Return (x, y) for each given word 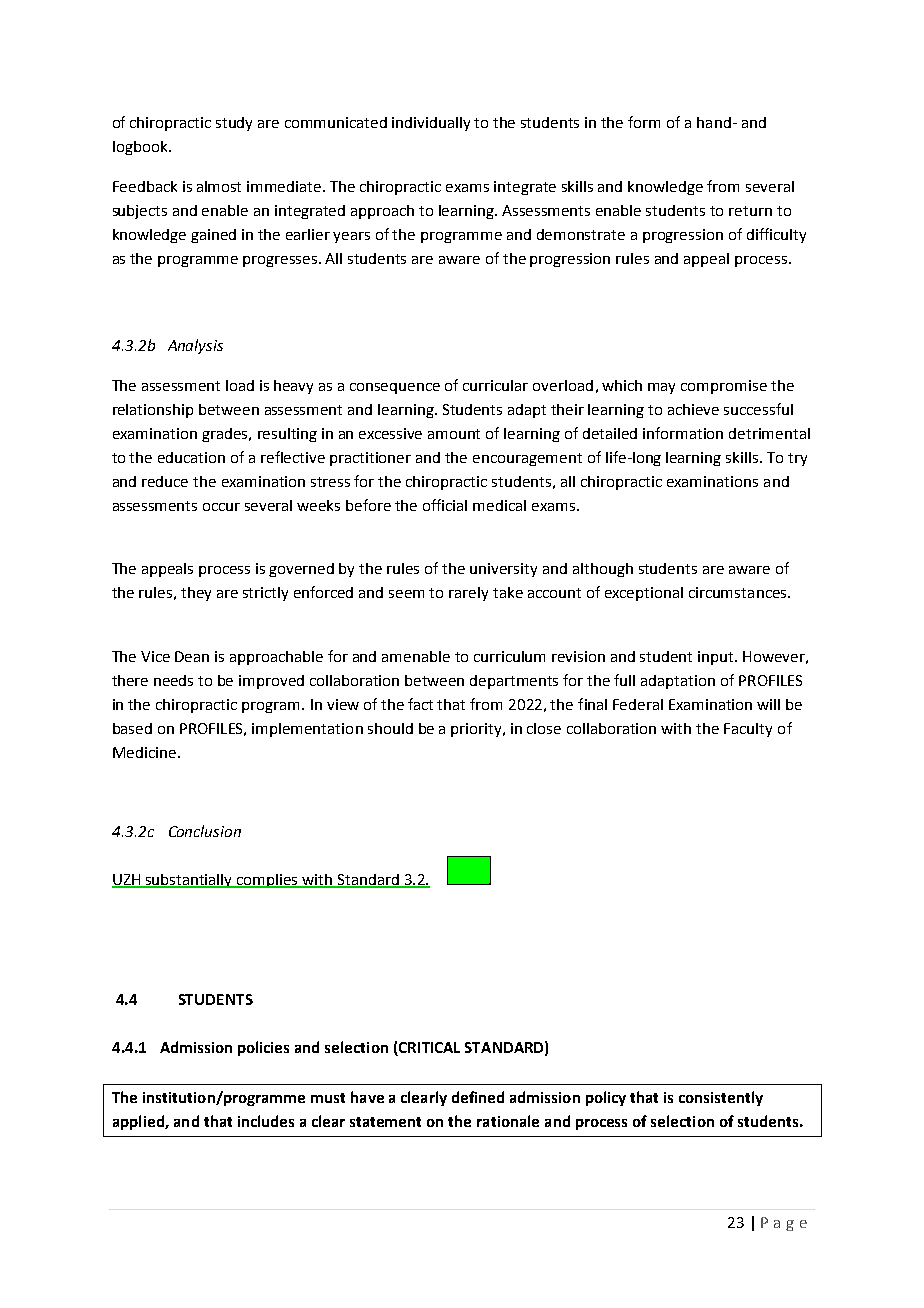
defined (478, 1097)
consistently (721, 1098)
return (750, 211)
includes (266, 1121)
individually (431, 124)
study (234, 124)
